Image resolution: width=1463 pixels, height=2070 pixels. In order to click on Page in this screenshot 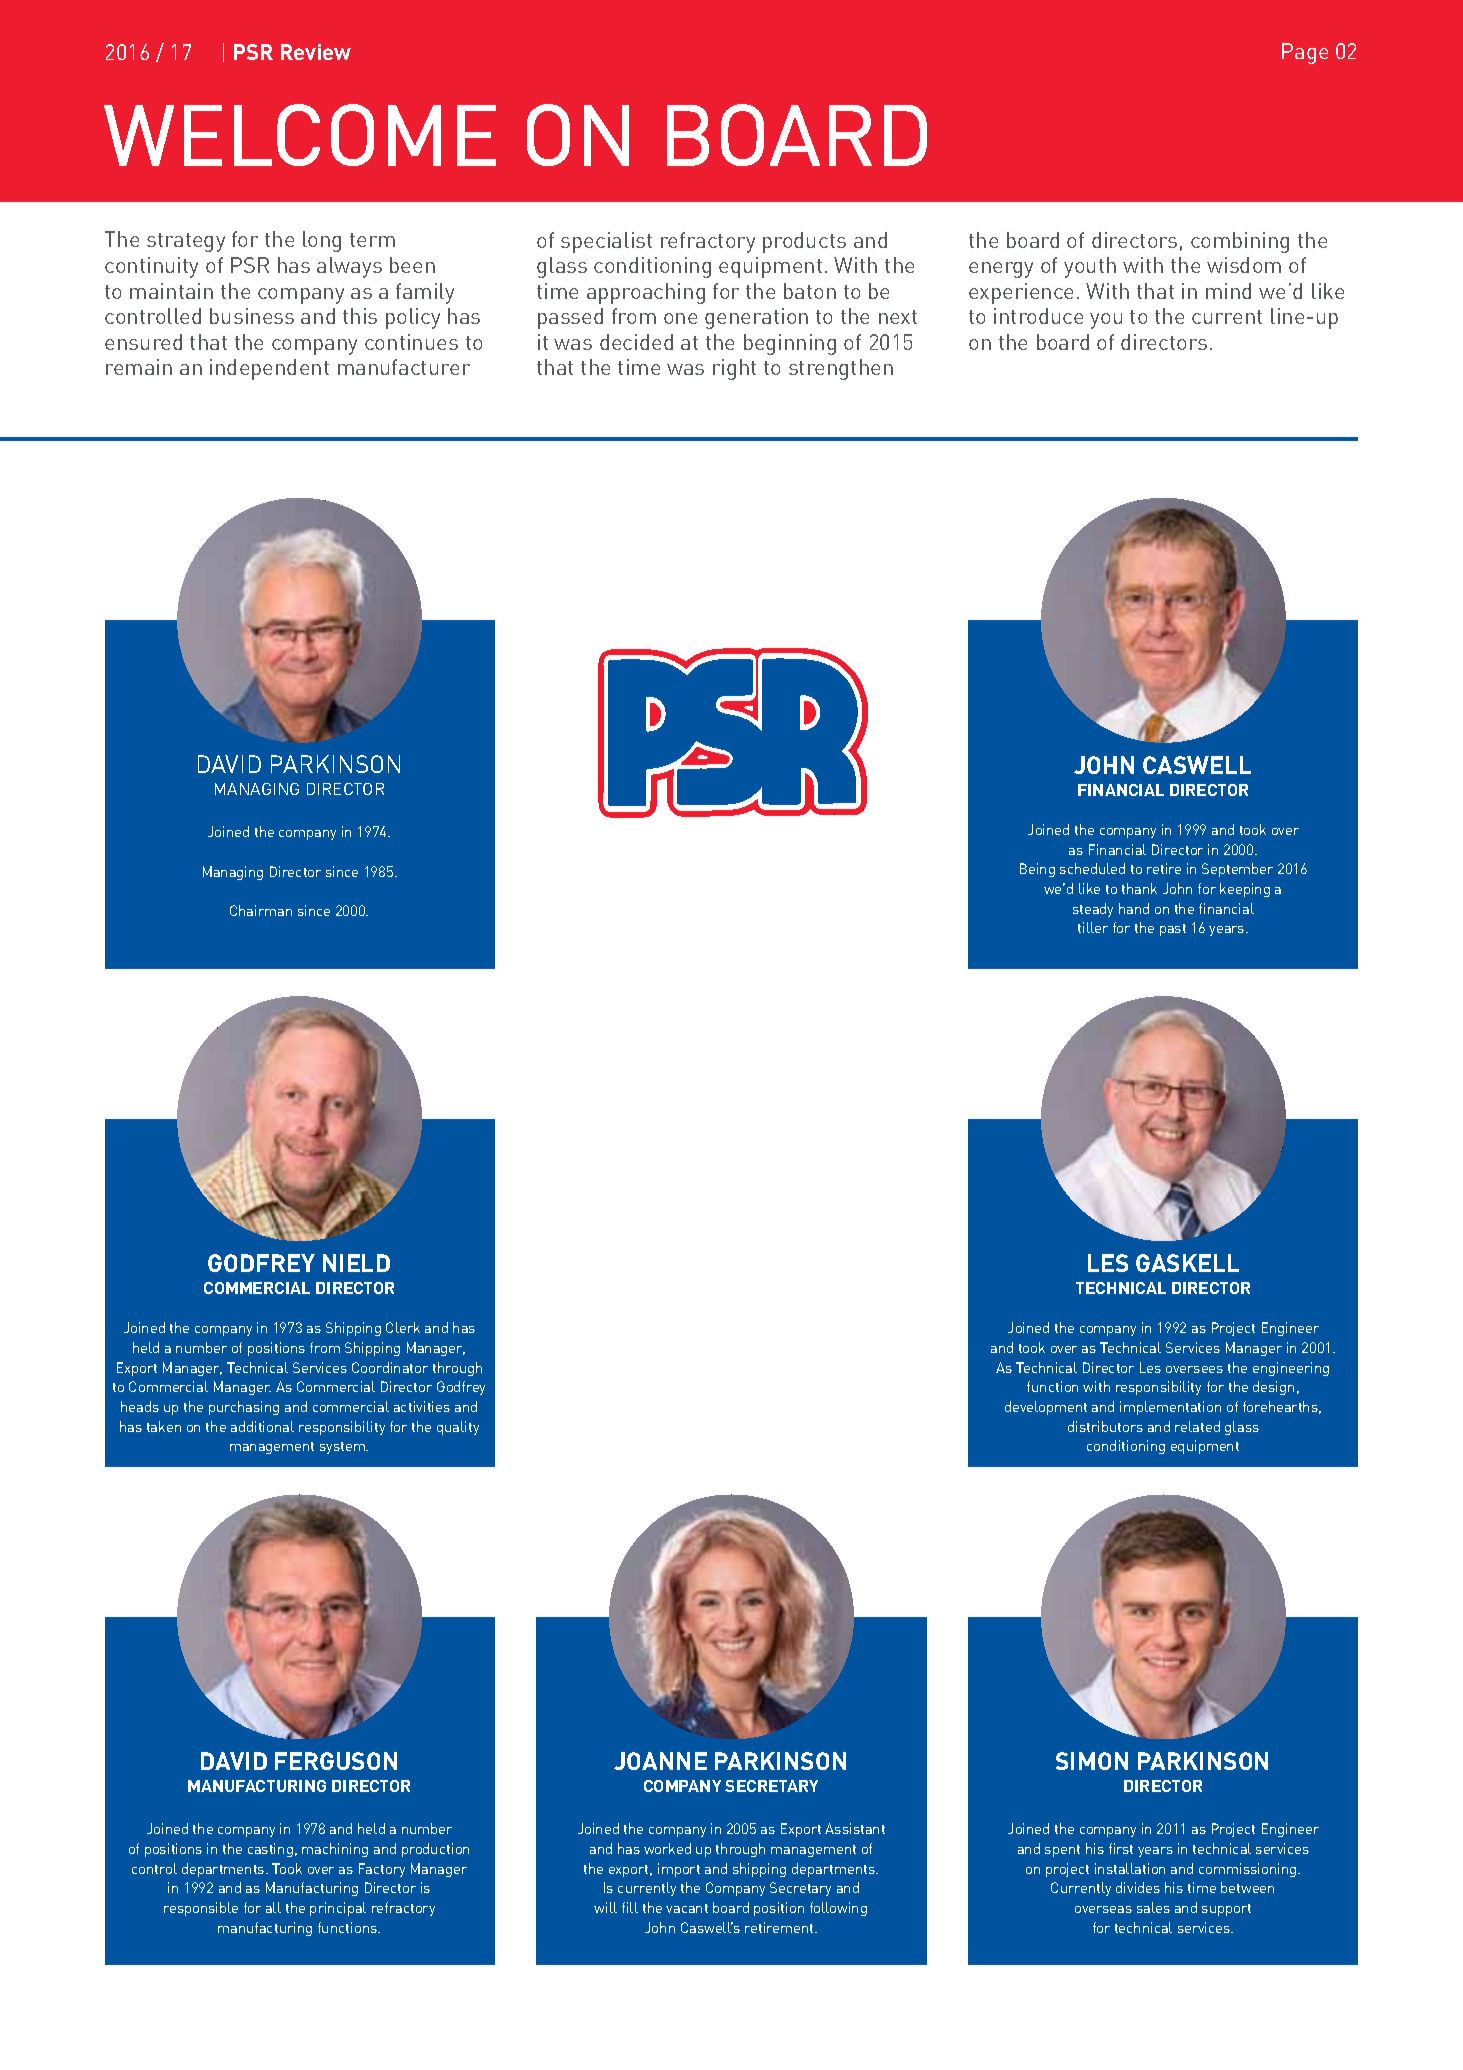, I will do `click(1305, 53)`.
